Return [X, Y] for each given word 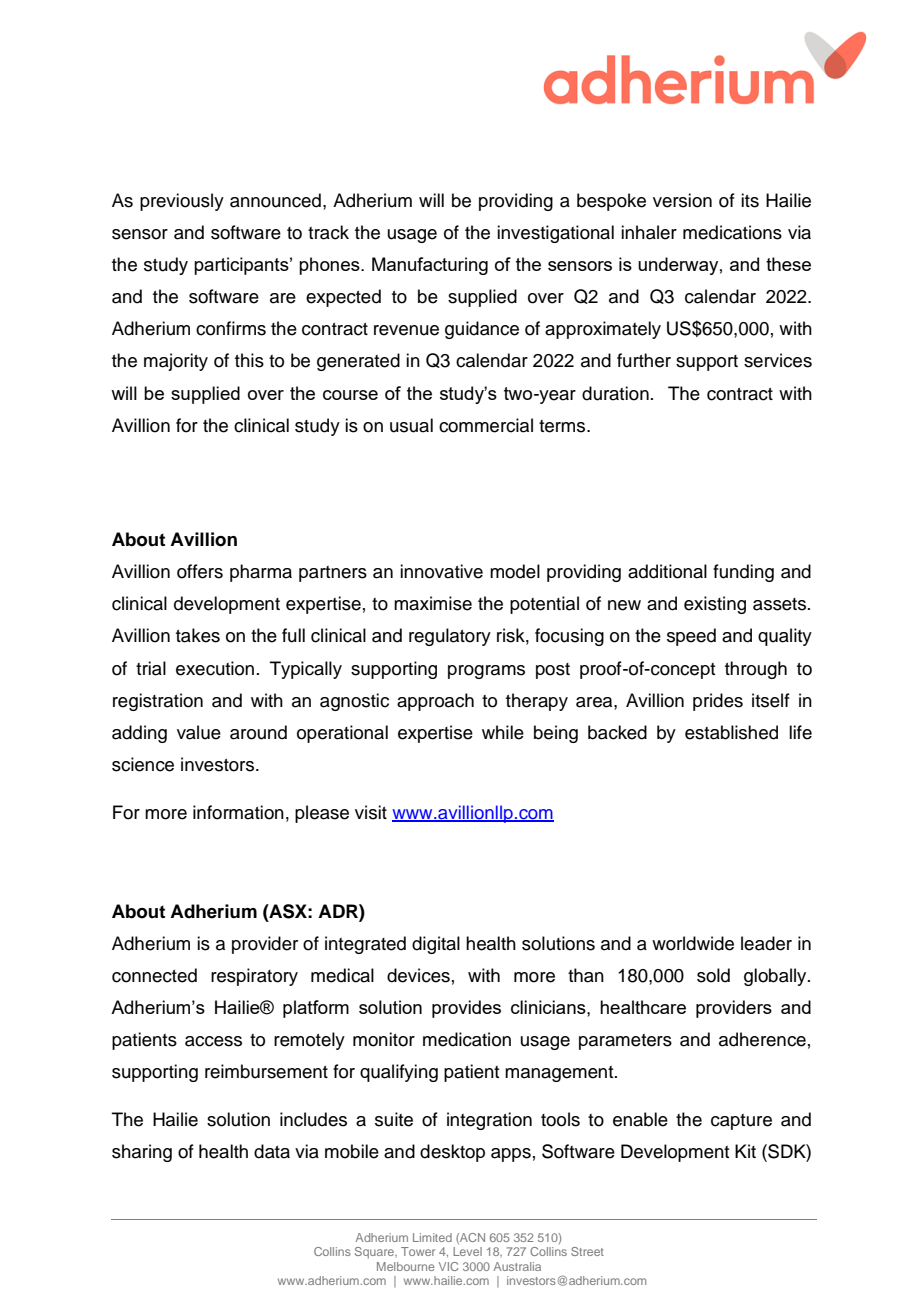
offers [200, 571]
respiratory [254, 977]
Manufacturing [430, 266]
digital [436, 945]
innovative [441, 571]
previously [182, 202]
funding [743, 573]
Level [467, 1251]
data [272, 1151]
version [682, 200]
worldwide [693, 943]
